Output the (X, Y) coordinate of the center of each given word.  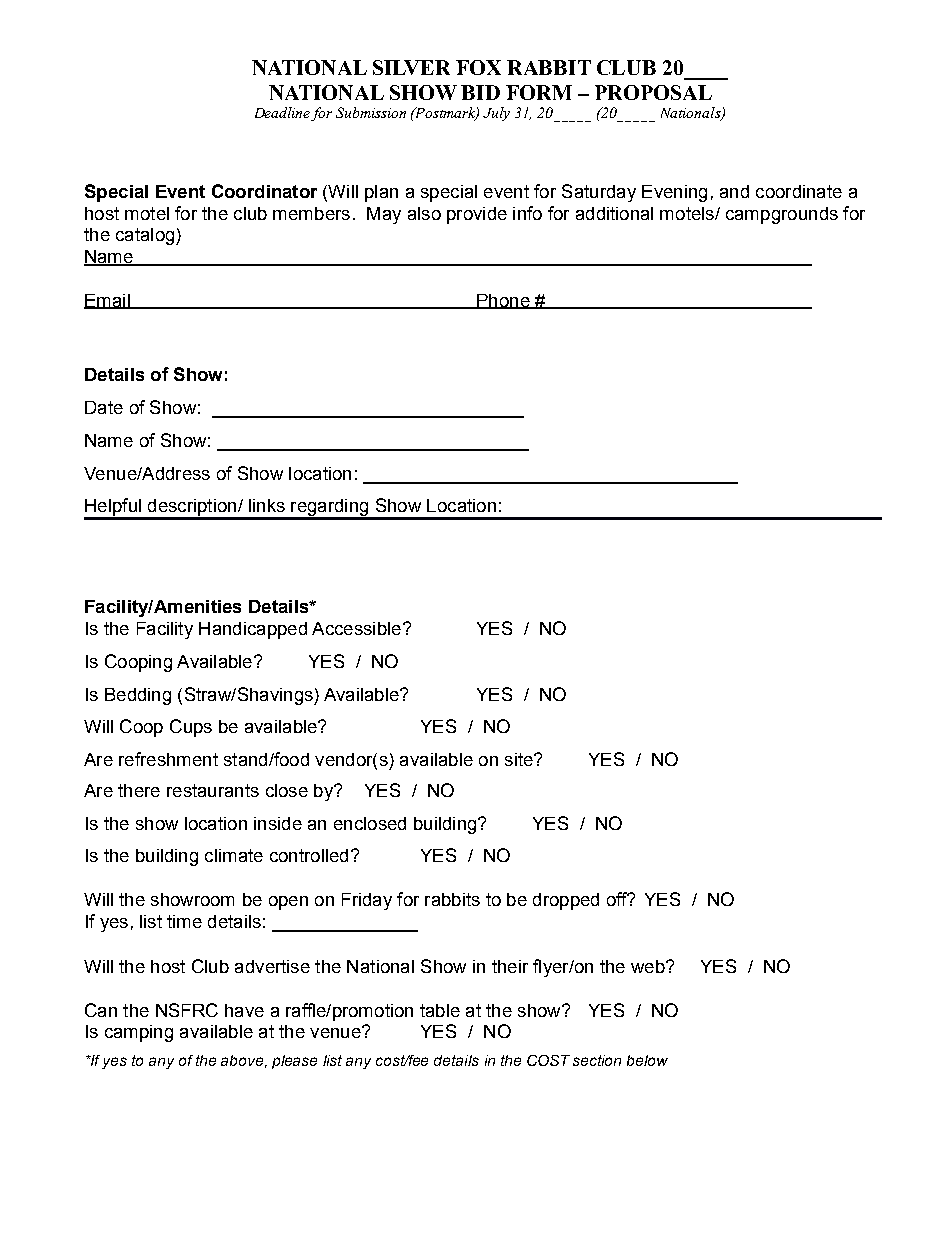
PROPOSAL (653, 92)
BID (480, 92)
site (520, 759)
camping (139, 1033)
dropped (566, 901)
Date (104, 407)
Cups (191, 728)
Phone (503, 301)
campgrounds (782, 215)
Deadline (283, 114)
